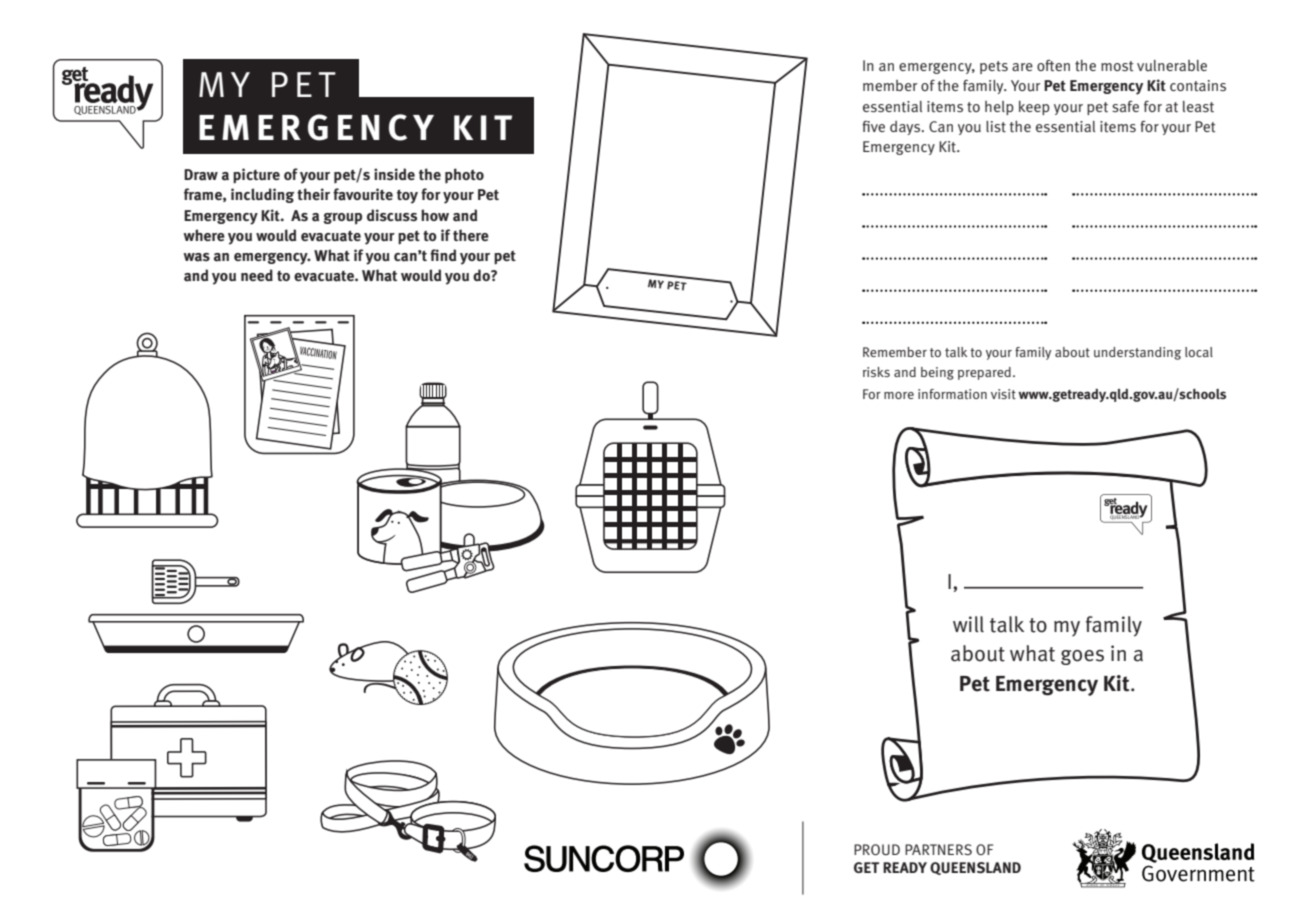 This screenshot has height=924, width=1308. What do you see at coordinates (938, 849) in the screenshot?
I see `PARTNERS` at bounding box center [938, 849].
